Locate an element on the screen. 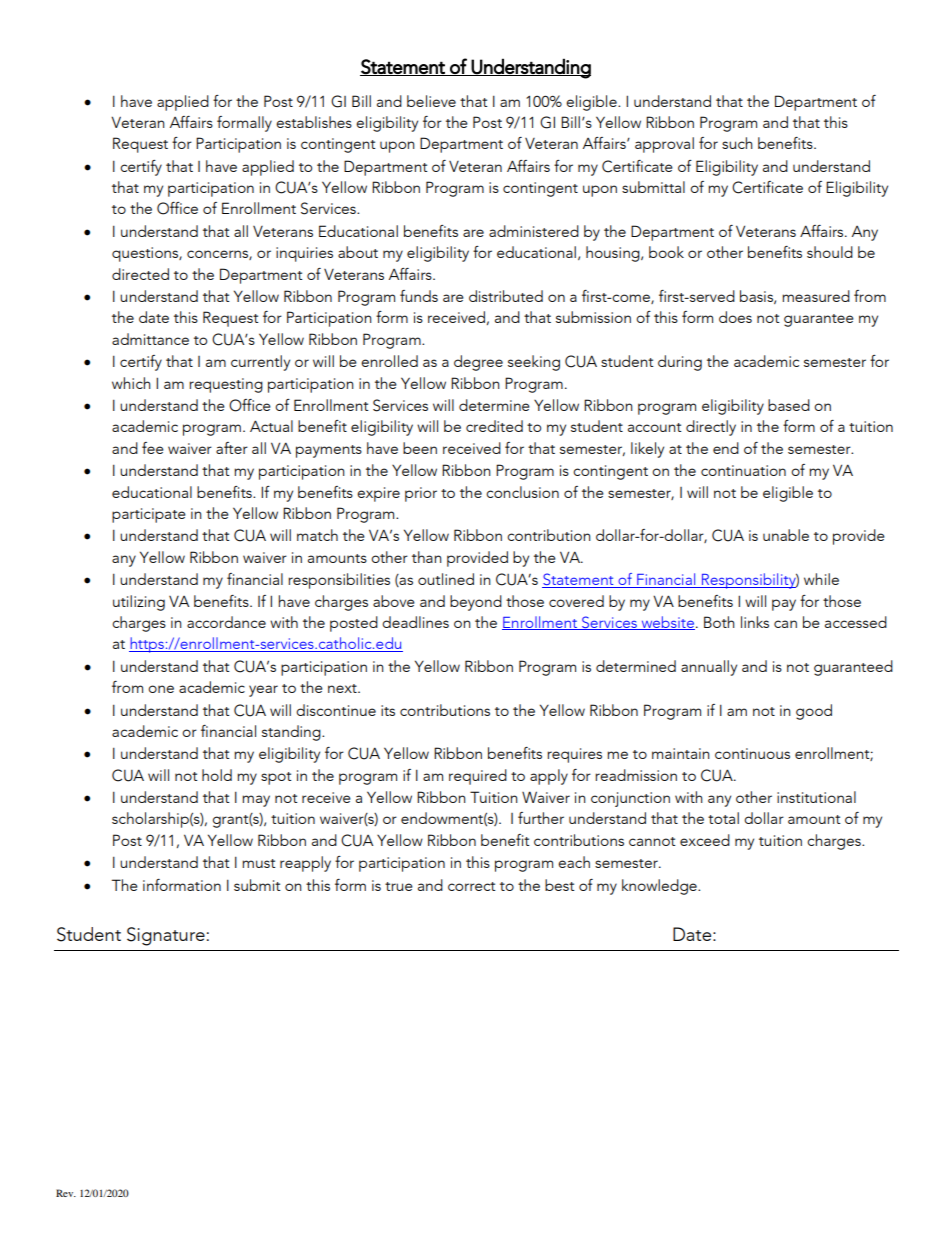  links is located at coordinates (755, 622).
